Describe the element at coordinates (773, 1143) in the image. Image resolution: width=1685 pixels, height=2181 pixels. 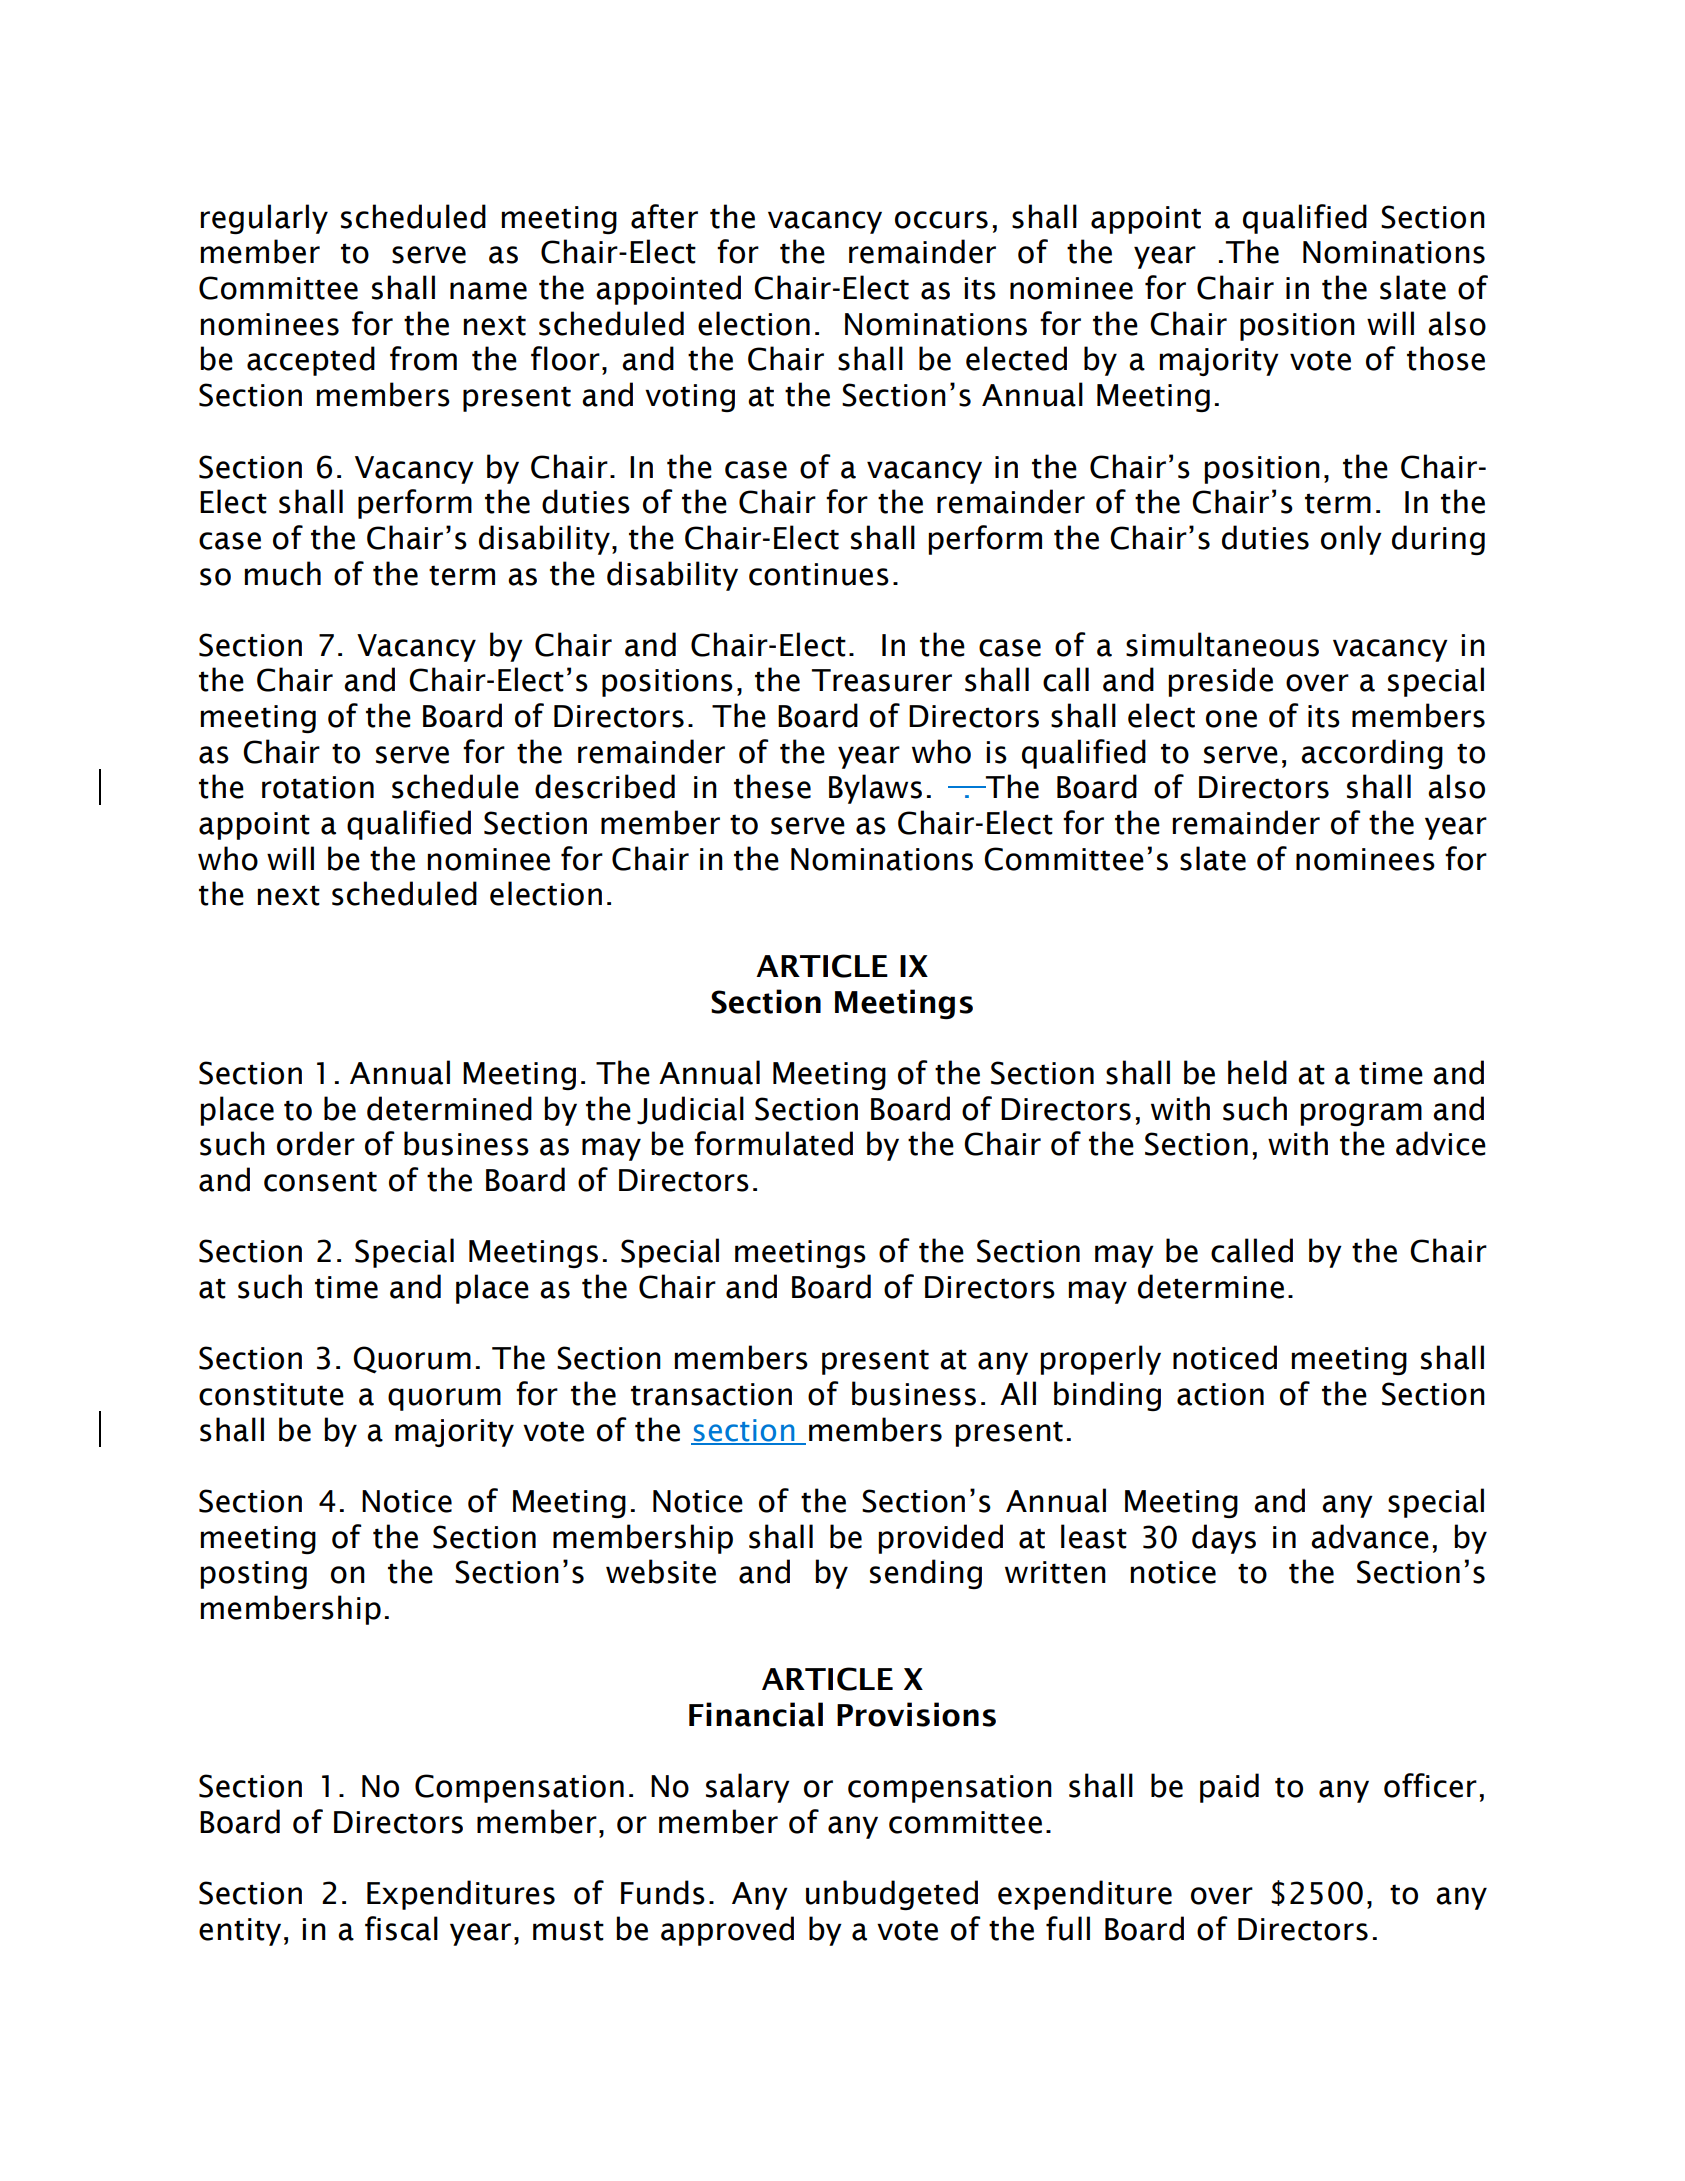
I see `formulated` at that location.
